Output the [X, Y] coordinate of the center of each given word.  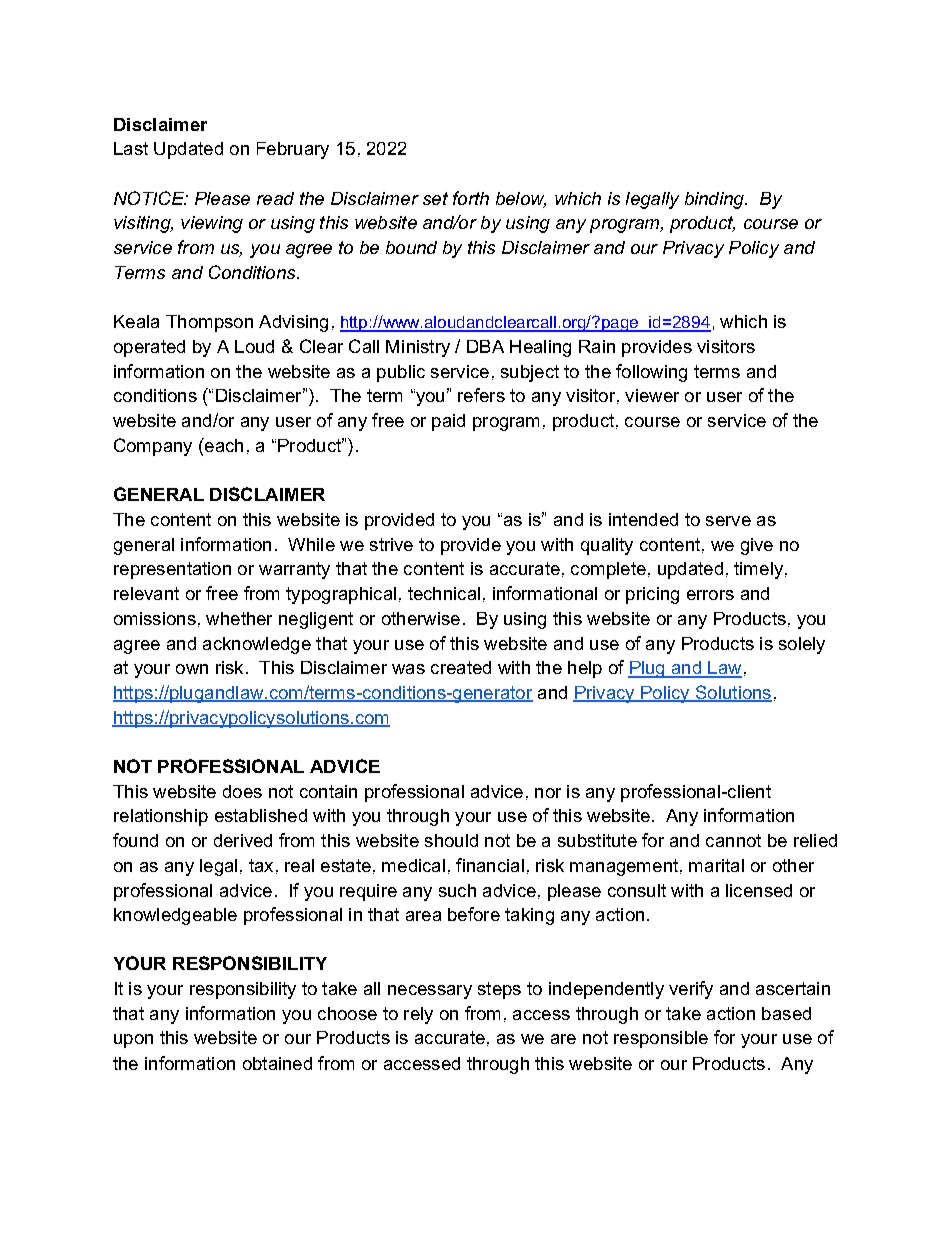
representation [172, 570]
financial [490, 865]
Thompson [209, 323]
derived [243, 840]
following [651, 373]
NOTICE [150, 198]
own [192, 669]
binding [715, 200]
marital [716, 865]
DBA [485, 346]
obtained [277, 1063]
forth [471, 198]
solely [802, 645]
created [461, 667]
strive [391, 544]
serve [728, 521]
